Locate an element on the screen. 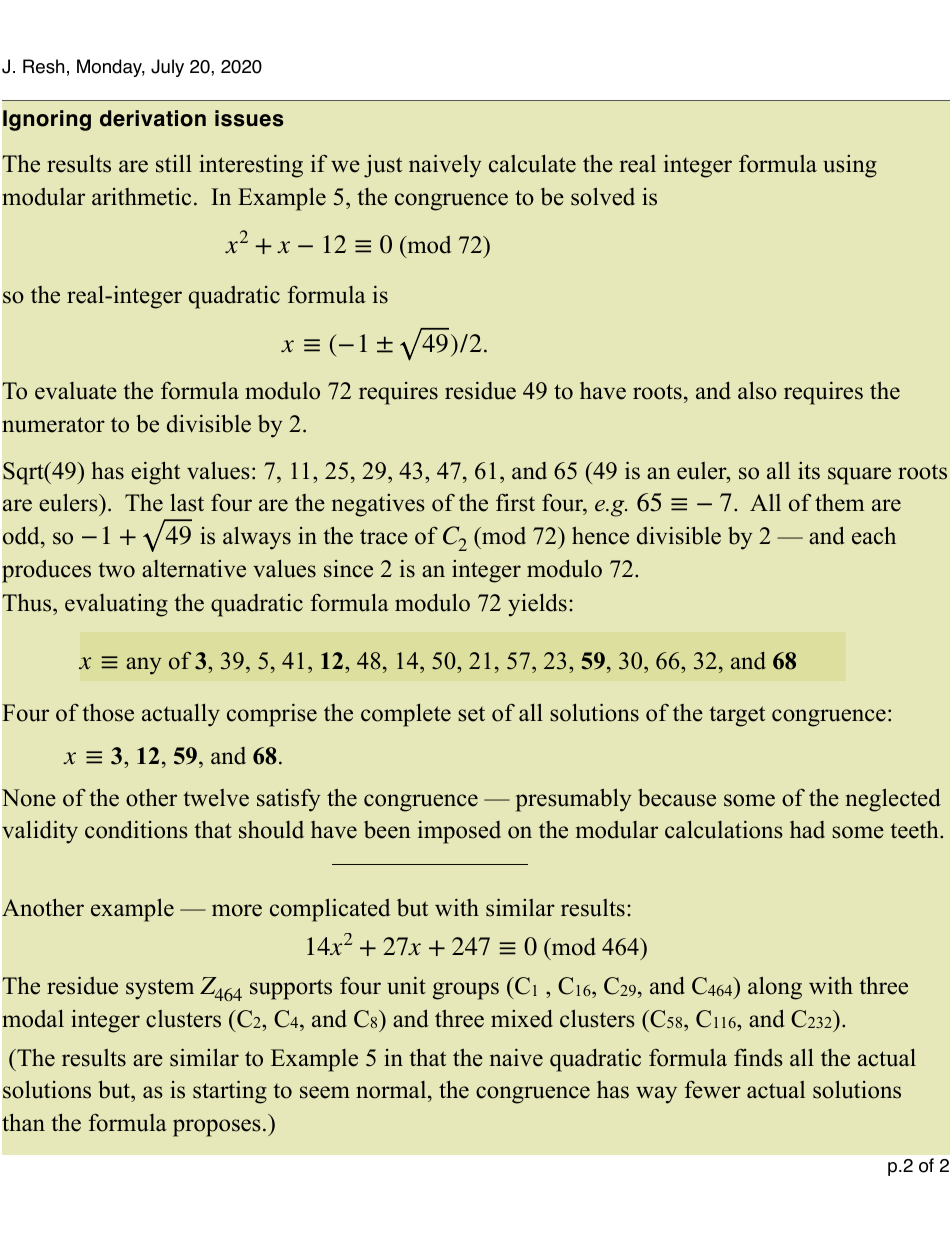  first is located at coordinates (515, 503).
